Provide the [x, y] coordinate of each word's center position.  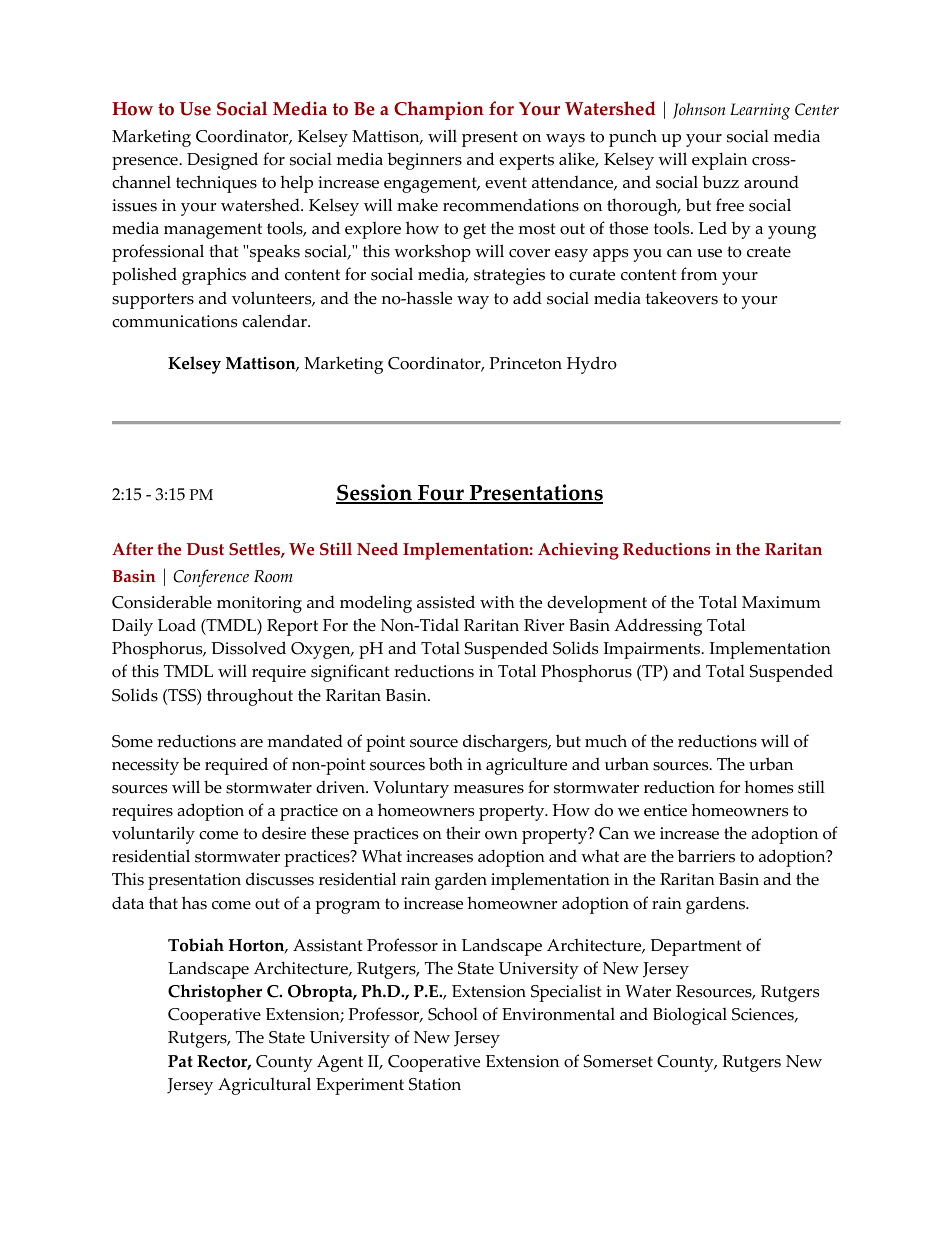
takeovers [682, 298]
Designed [222, 161]
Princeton [526, 363]
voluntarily [153, 835]
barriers [706, 856]
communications [174, 321]
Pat [180, 1061]
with [497, 601]
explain [719, 161]
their [463, 833]
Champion [439, 110]
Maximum [781, 602]
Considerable [162, 602]
